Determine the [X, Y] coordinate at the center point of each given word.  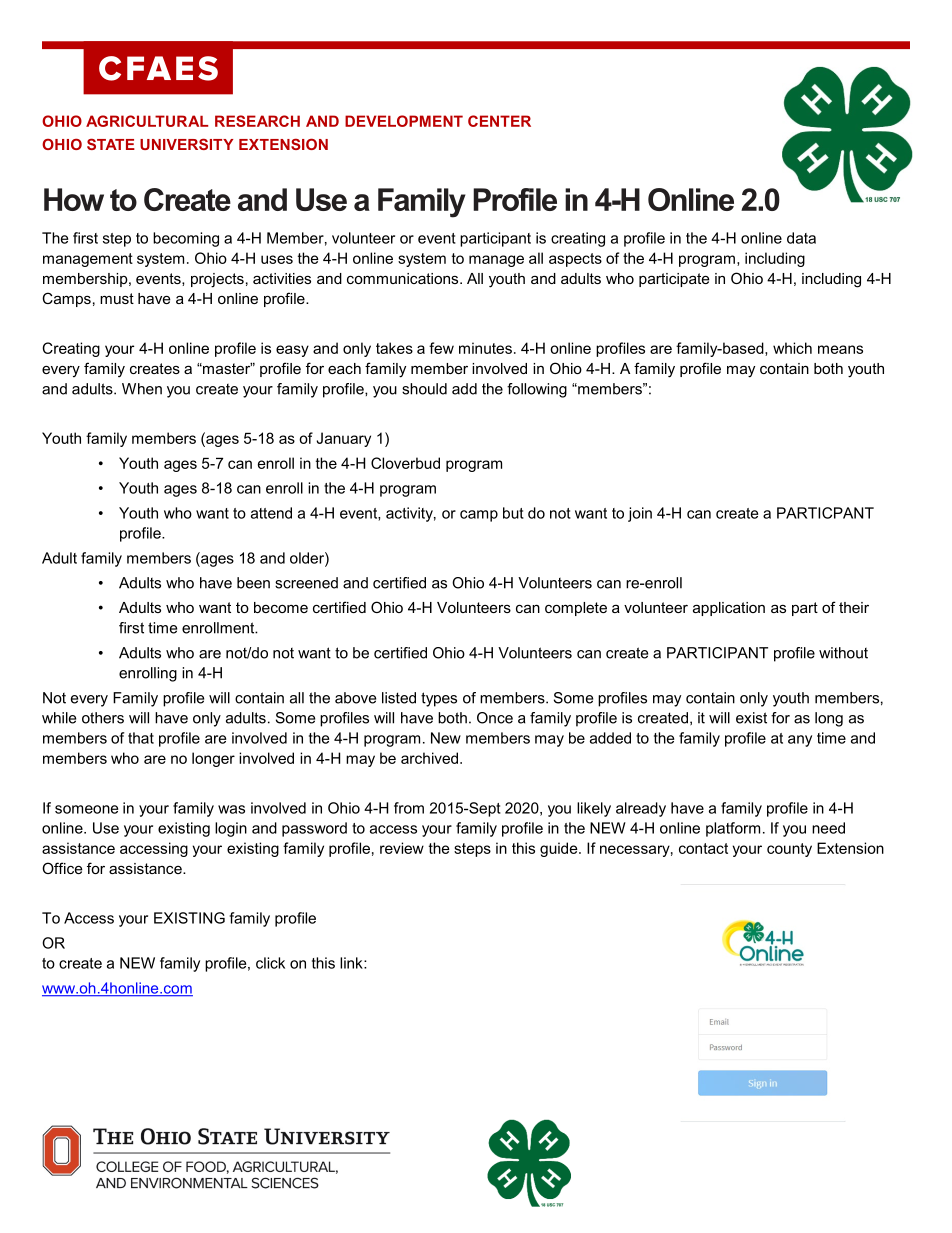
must [117, 298]
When [142, 389]
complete [576, 609]
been [253, 583]
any [800, 741]
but [513, 513]
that [141, 738]
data [801, 238]
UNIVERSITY [186, 144]
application [729, 609]
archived [429, 758]
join [640, 514]
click [270, 963]
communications [404, 278]
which [792, 348]
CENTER [499, 121]
